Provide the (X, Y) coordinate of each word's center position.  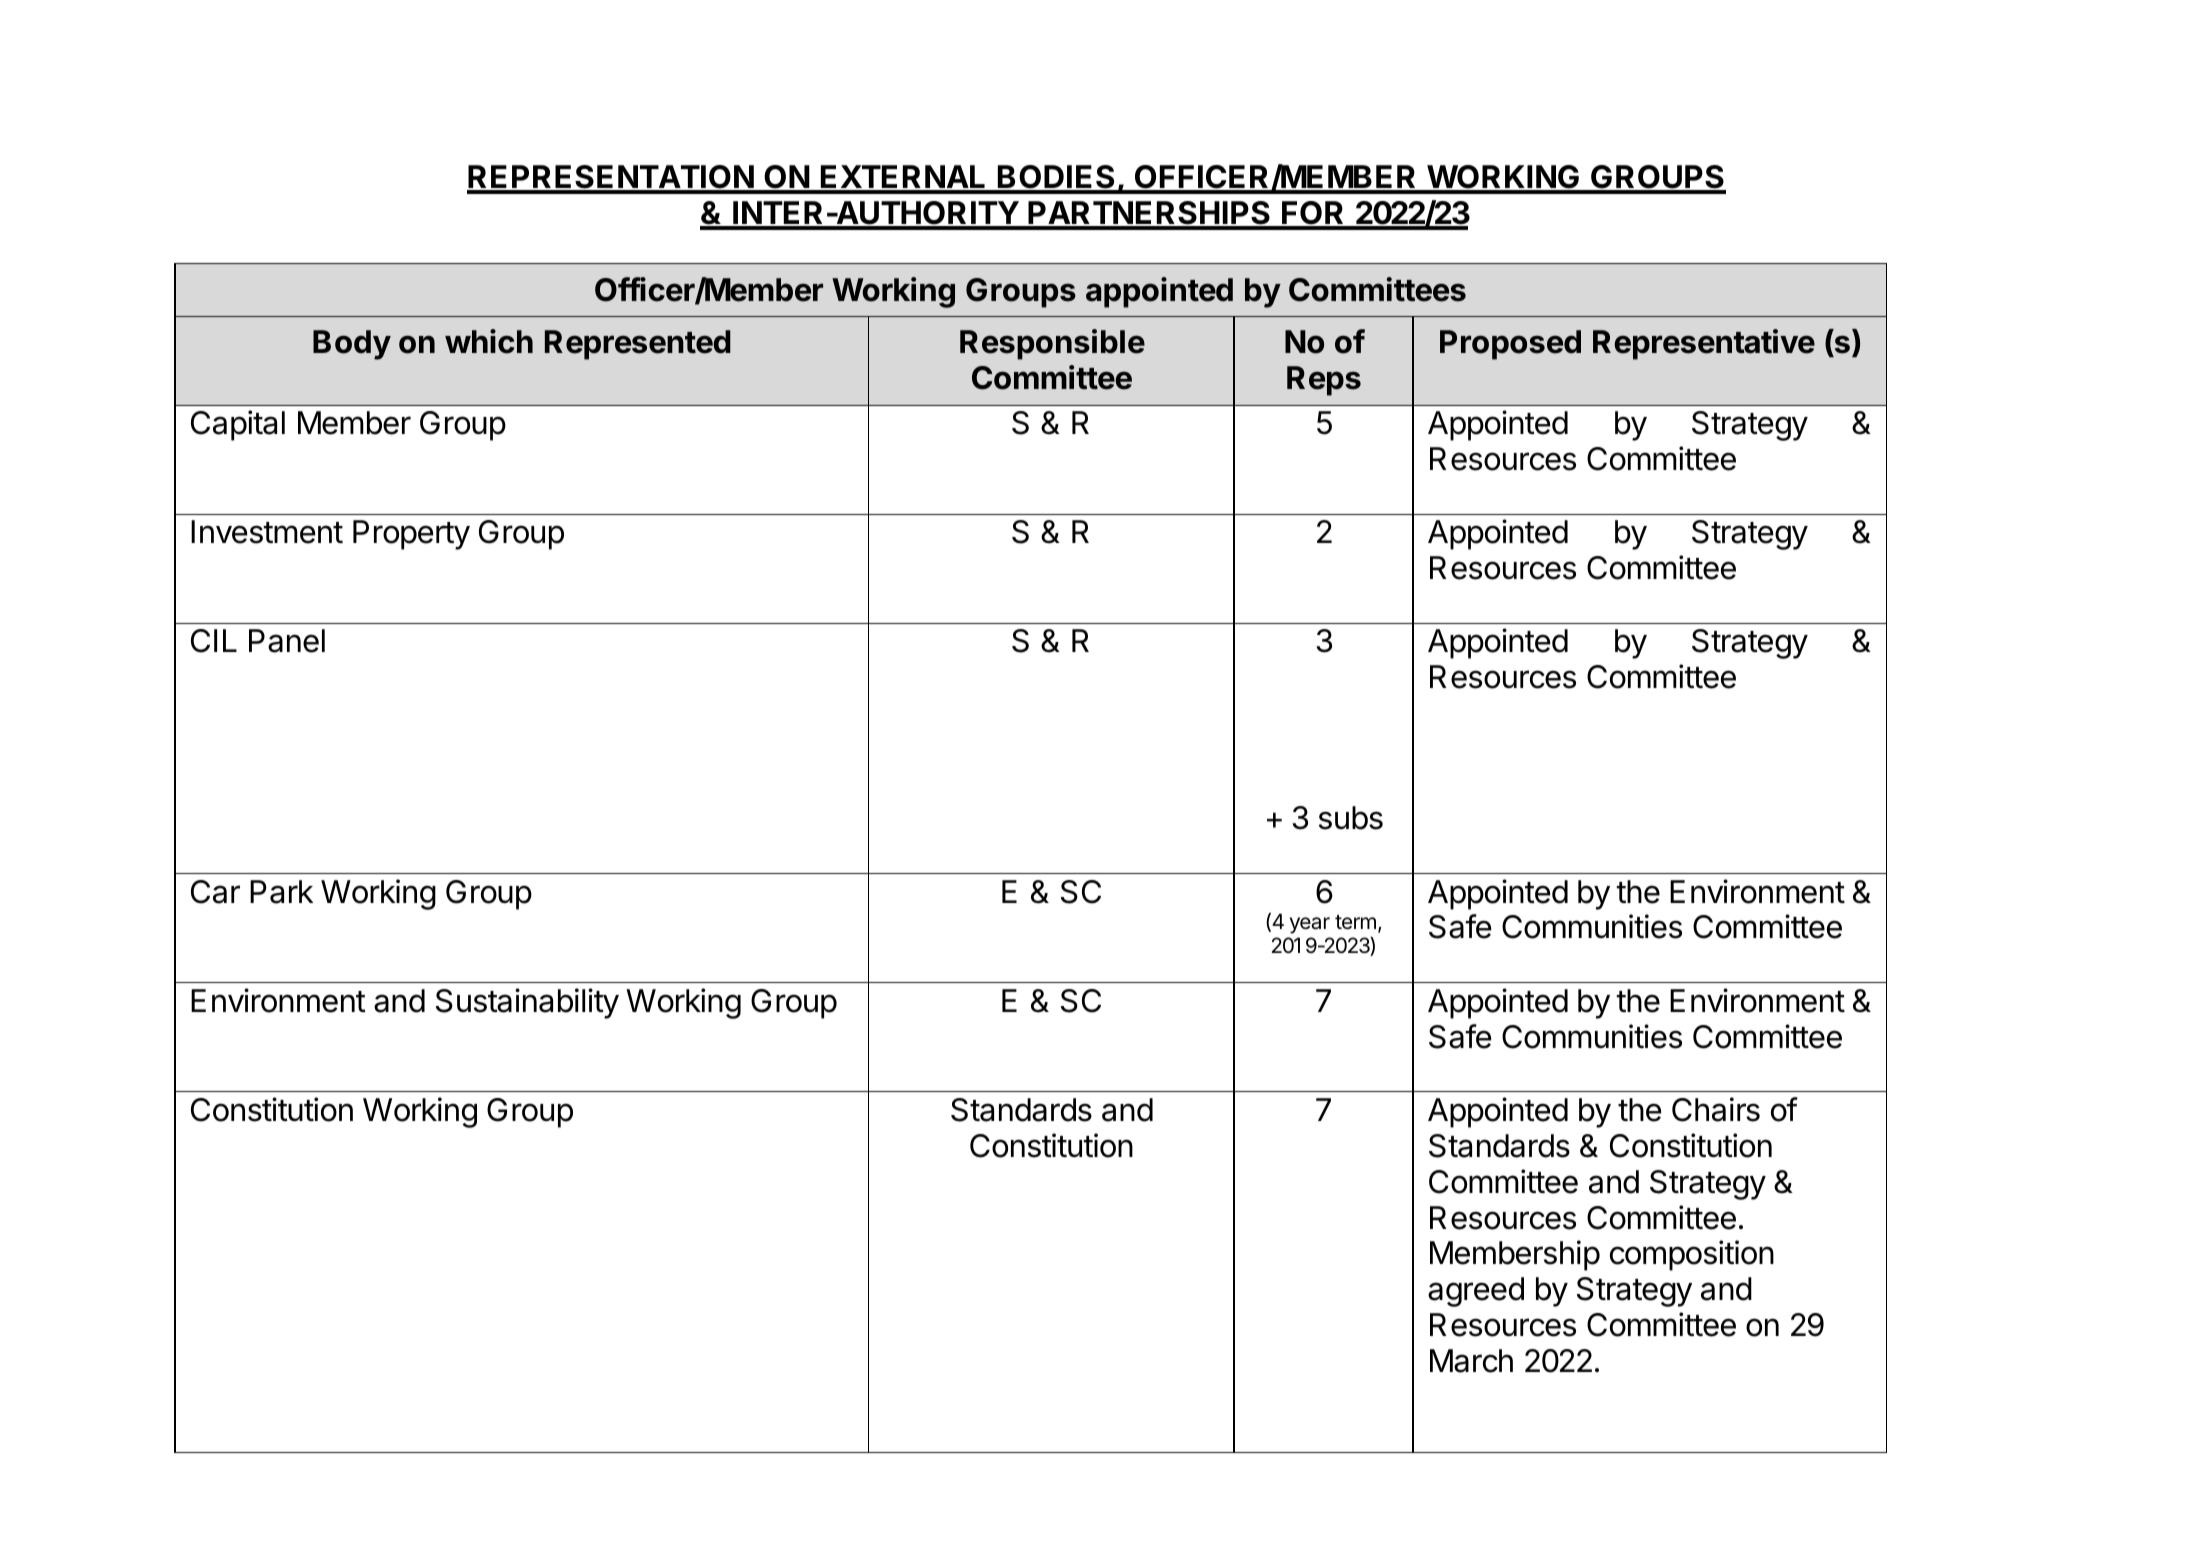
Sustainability (527, 1003)
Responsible (1052, 344)
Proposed (1510, 345)
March (1471, 1361)
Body (352, 345)
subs (1351, 818)
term (1355, 922)
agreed (1476, 1292)
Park (281, 892)
